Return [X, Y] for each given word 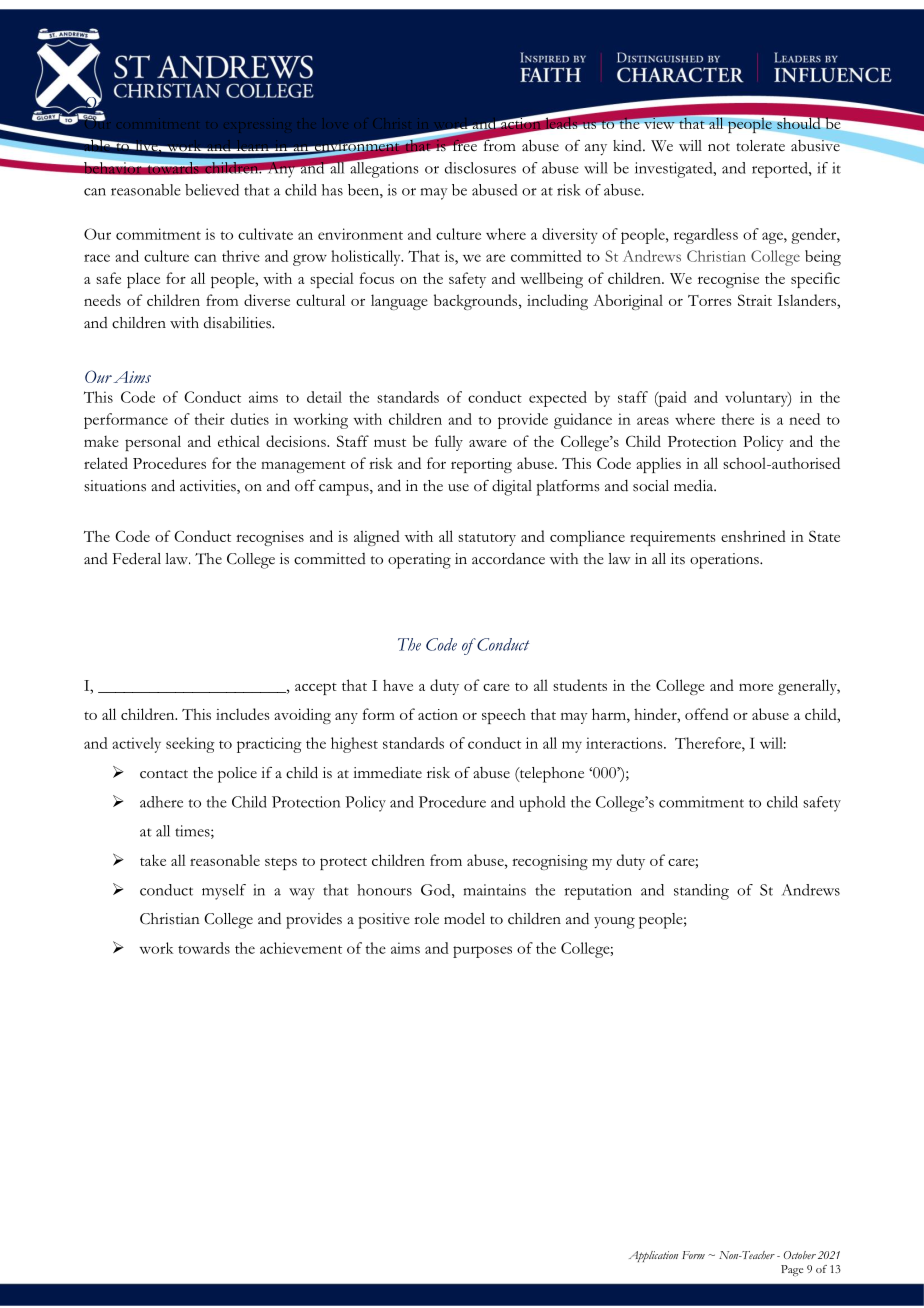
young [614, 923]
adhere [161, 802]
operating [419, 561]
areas [653, 421]
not [719, 147]
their [209, 419]
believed [212, 190]
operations [725, 561]
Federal [137, 558]
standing [701, 892]
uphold [542, 804]
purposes [482, 952]
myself [224, 892]
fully [449, 443]
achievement [301, 948]
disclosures [480, 168]
